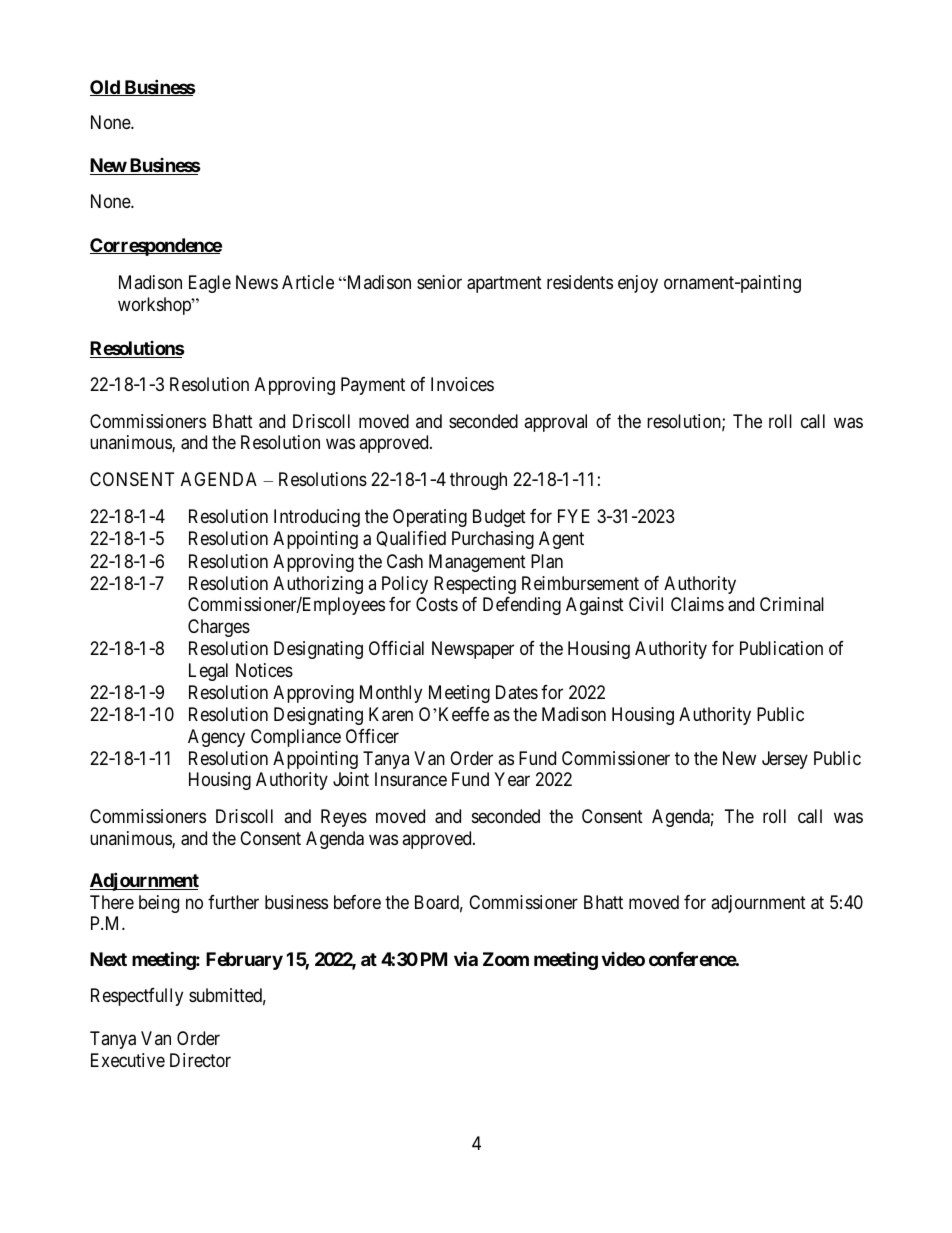  What do you see at coordinates (216, 738) in the screenshot?
I see `Agency` at bounding box center [216, 738].
